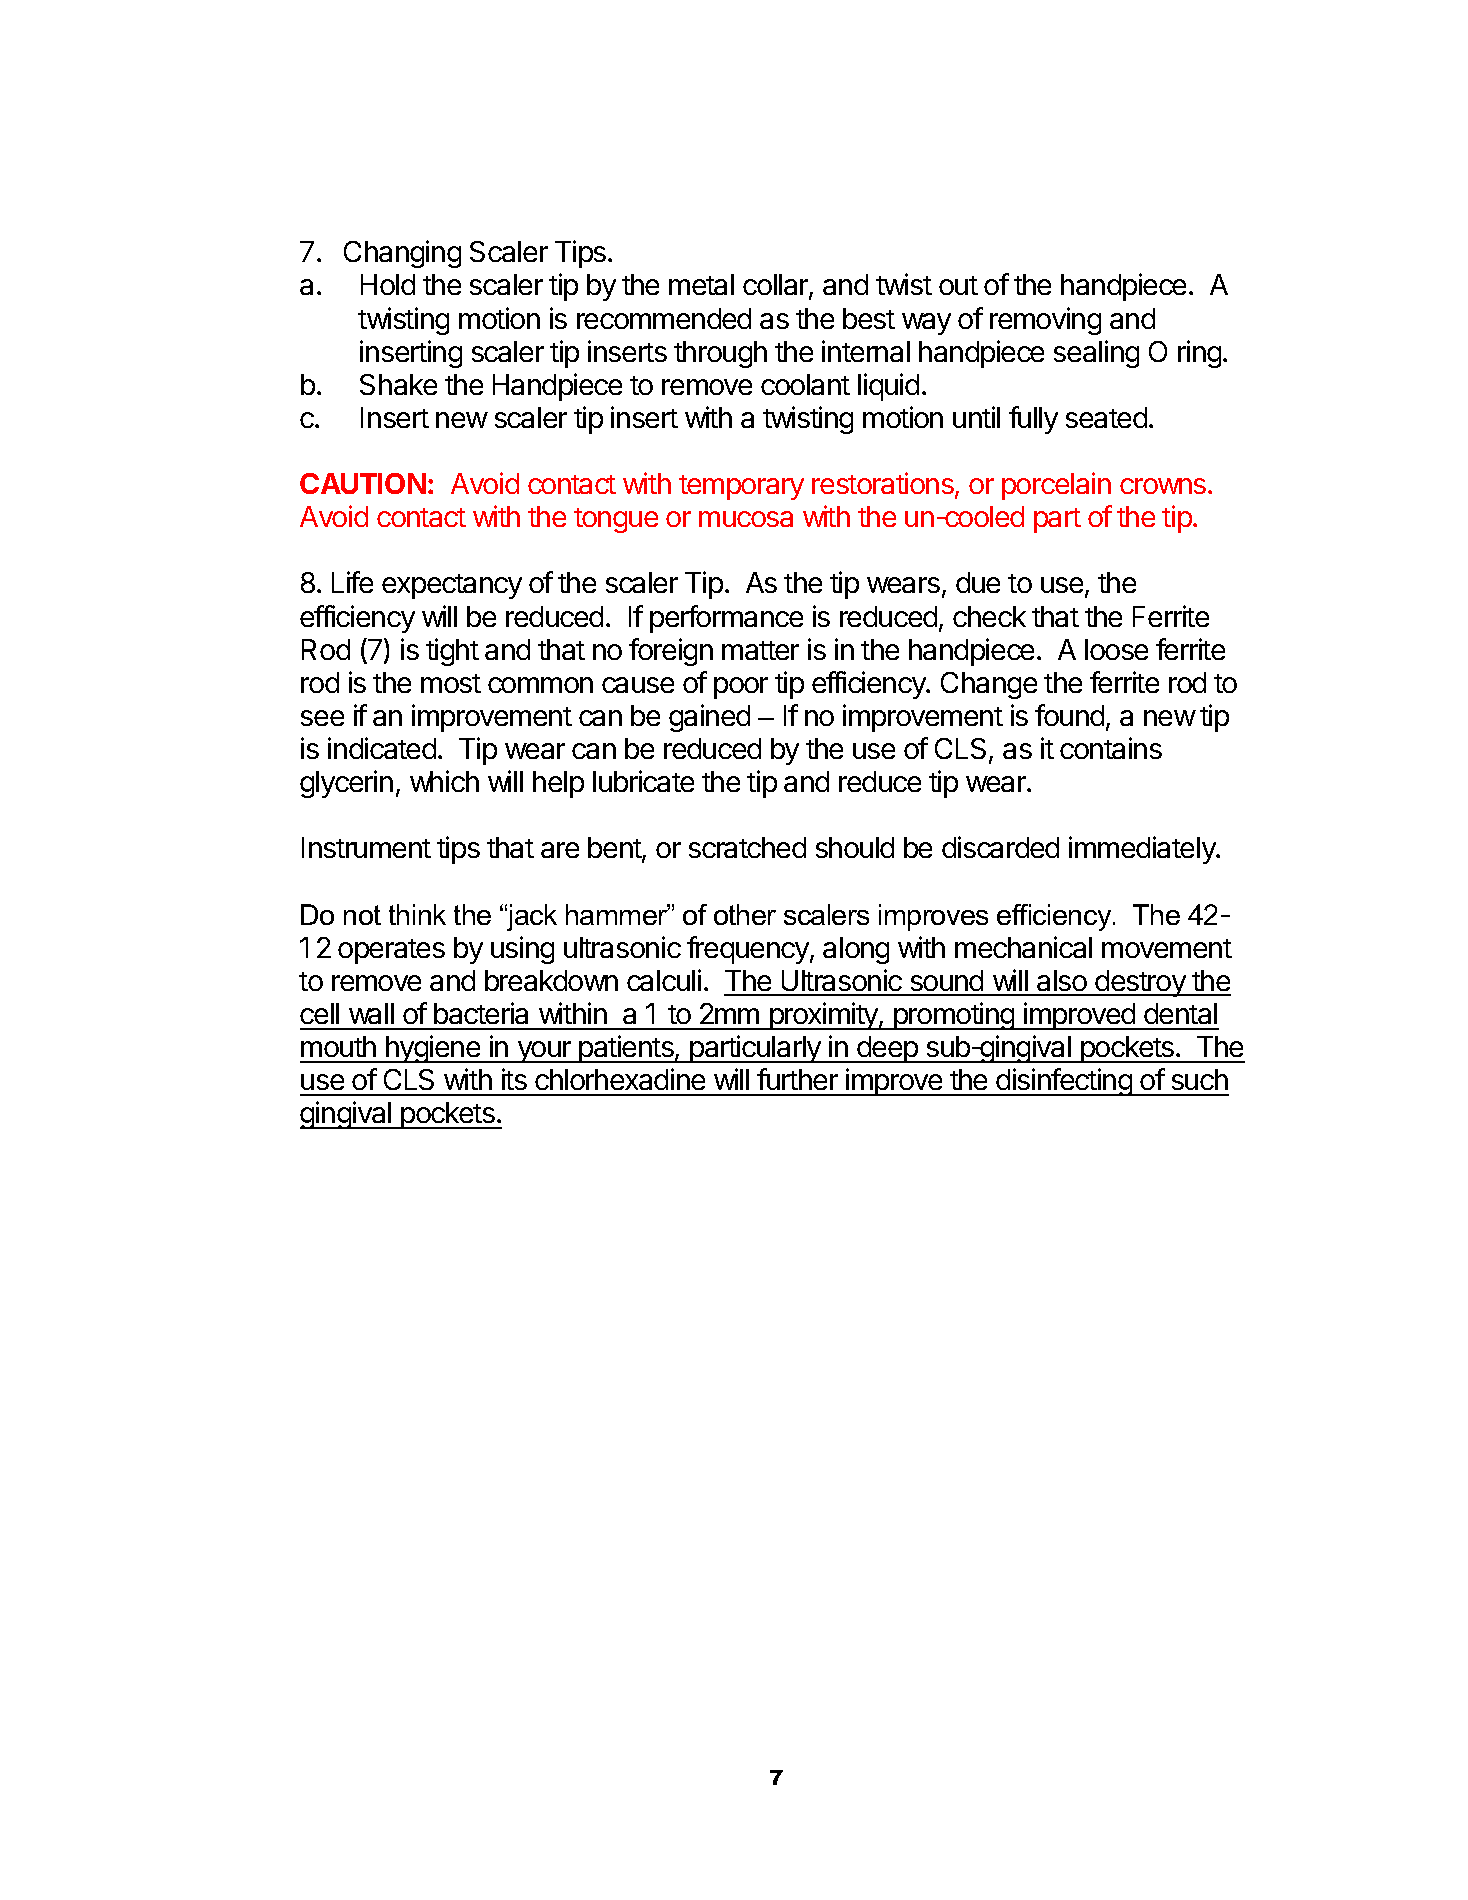  What do you see at coordinates (701, 284) in the screenshot?
I see `metal` at bounding box center [701, 284].
